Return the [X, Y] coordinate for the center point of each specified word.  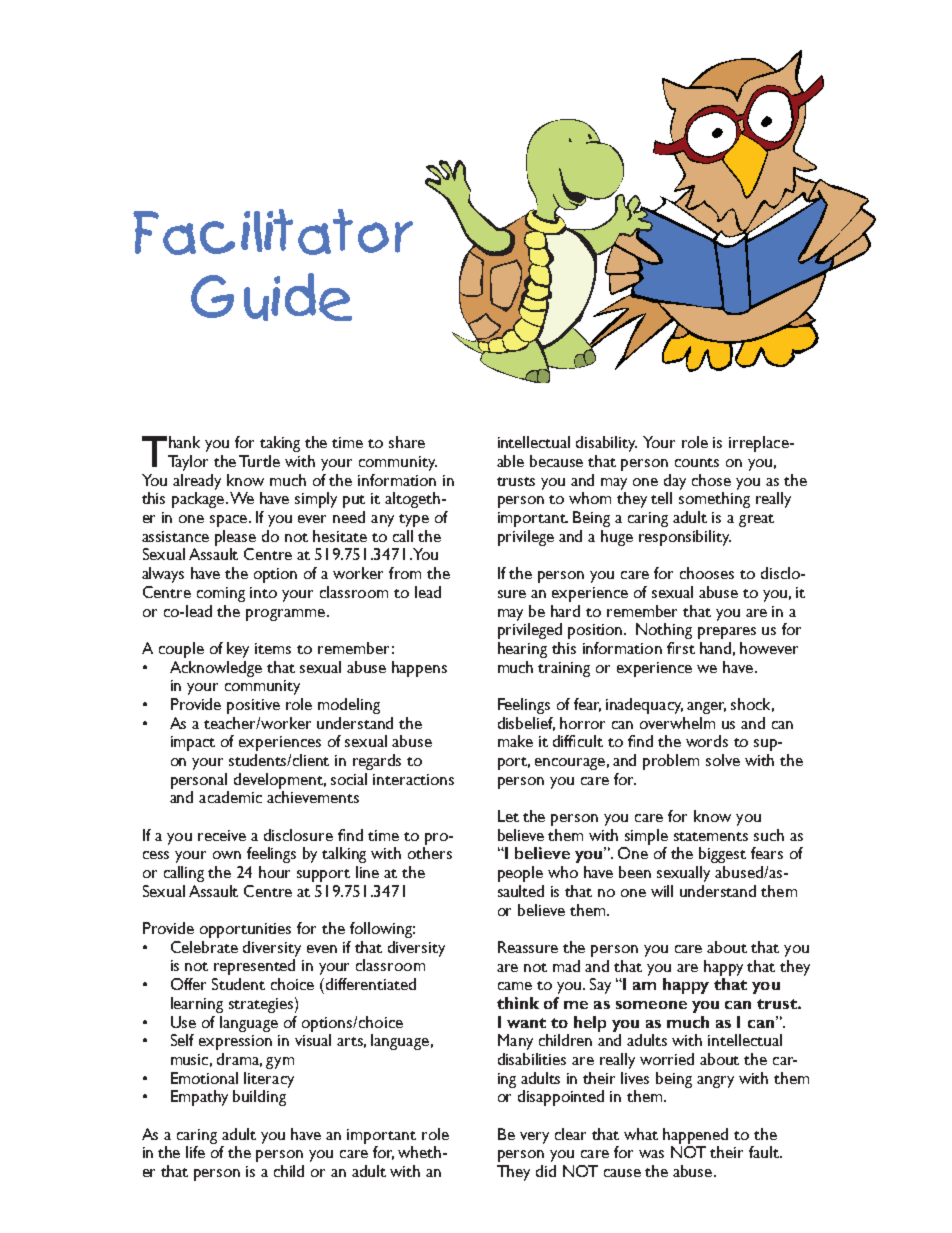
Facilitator [273, 232]
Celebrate [204, 947]
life [195, 1152]
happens [419, 669]
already [197, 482]
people [520, 874]
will [662, 891]
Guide [271, 297]
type [414, 520]
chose [711, 480]
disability [606, 444]
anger [706, 708]
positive [253, 706]
